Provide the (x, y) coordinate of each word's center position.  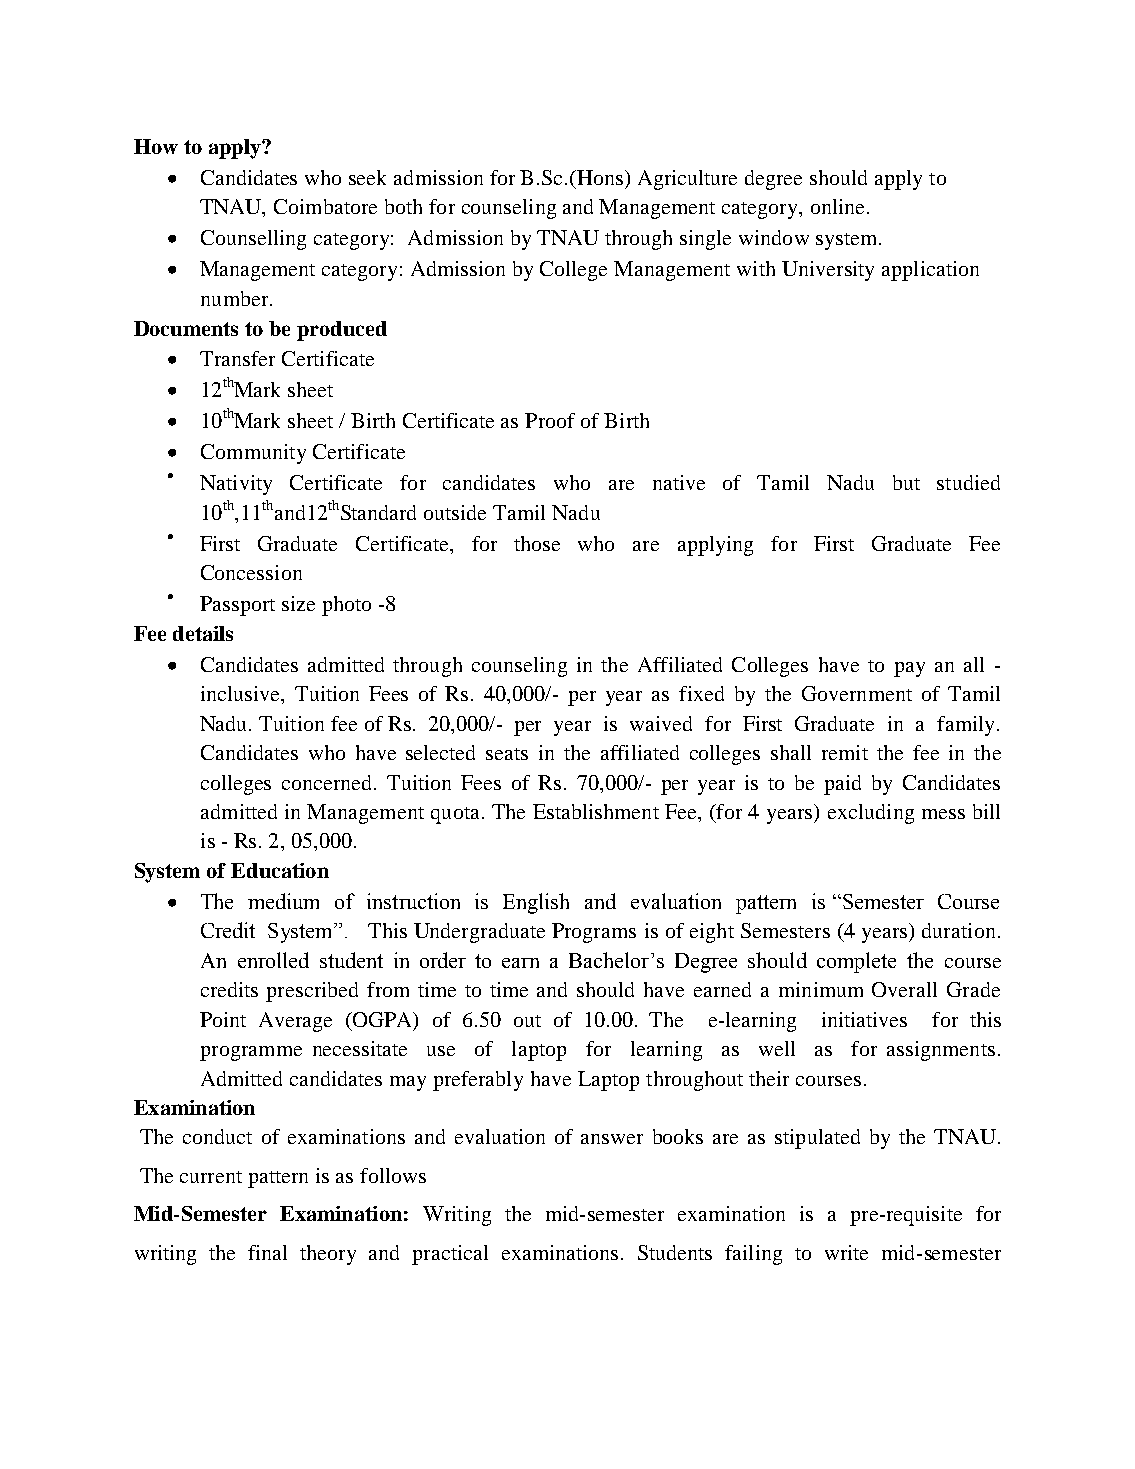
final (267, 1252)
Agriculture (687, 180)
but (906, 482)
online (837, 206)
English (536, 903)
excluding (871, 814)
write (846, 1252)
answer (612, 1139)
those (537, 543)
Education (280, 870)
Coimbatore (325, 206)
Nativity (236, 485)
